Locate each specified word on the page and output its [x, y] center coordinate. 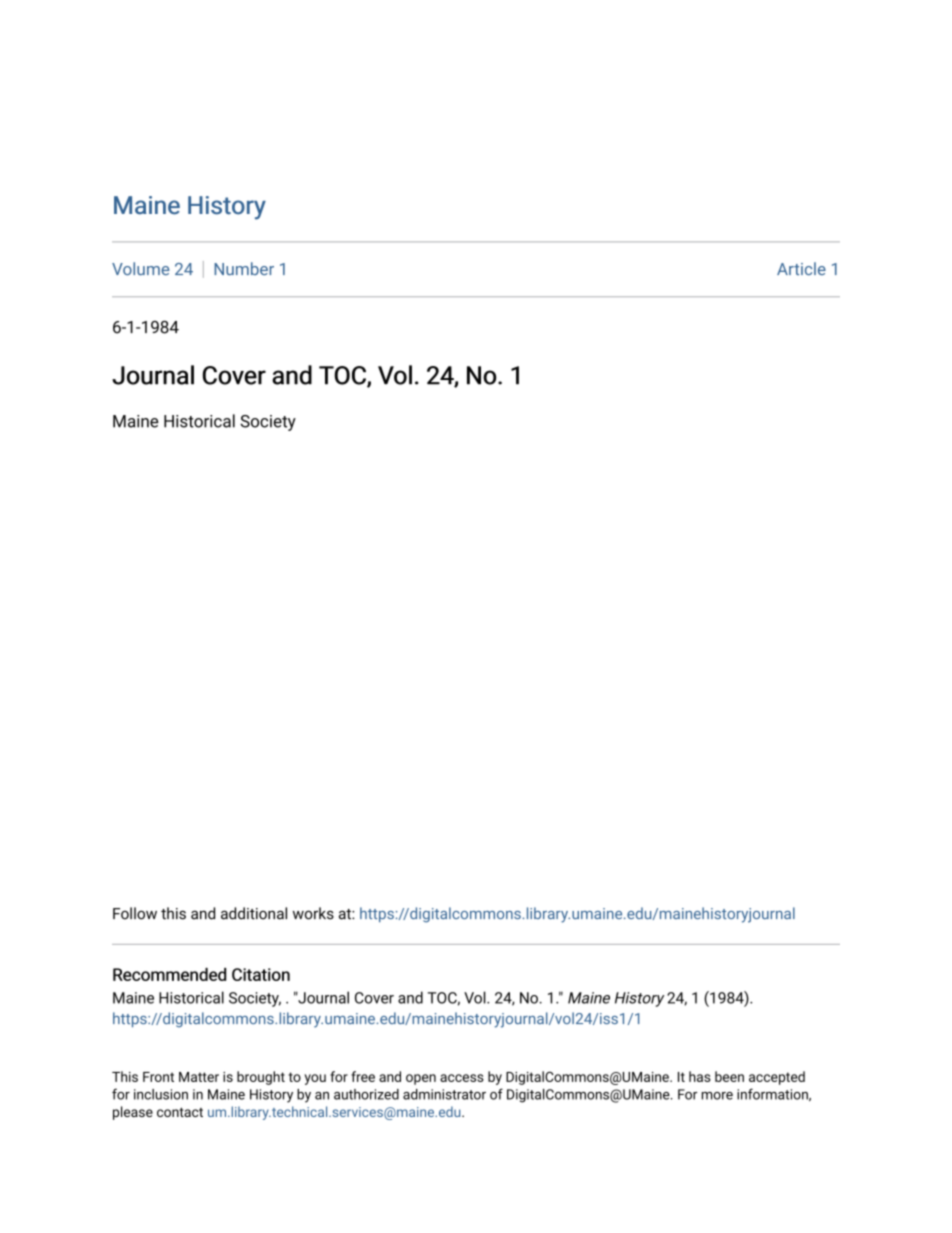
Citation [261, 974]
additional [254, 913]
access [462, 1078]
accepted [777, 1078]
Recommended [169, 974]
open [421, 1079]
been [729, 1076]
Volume [141, 268]
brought [261, 1078]
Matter [199, 1077]
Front [158, 1077]
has [700, 1076]
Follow [135, 913]
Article [801, 268]
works [313, 913]
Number [244, 268]
